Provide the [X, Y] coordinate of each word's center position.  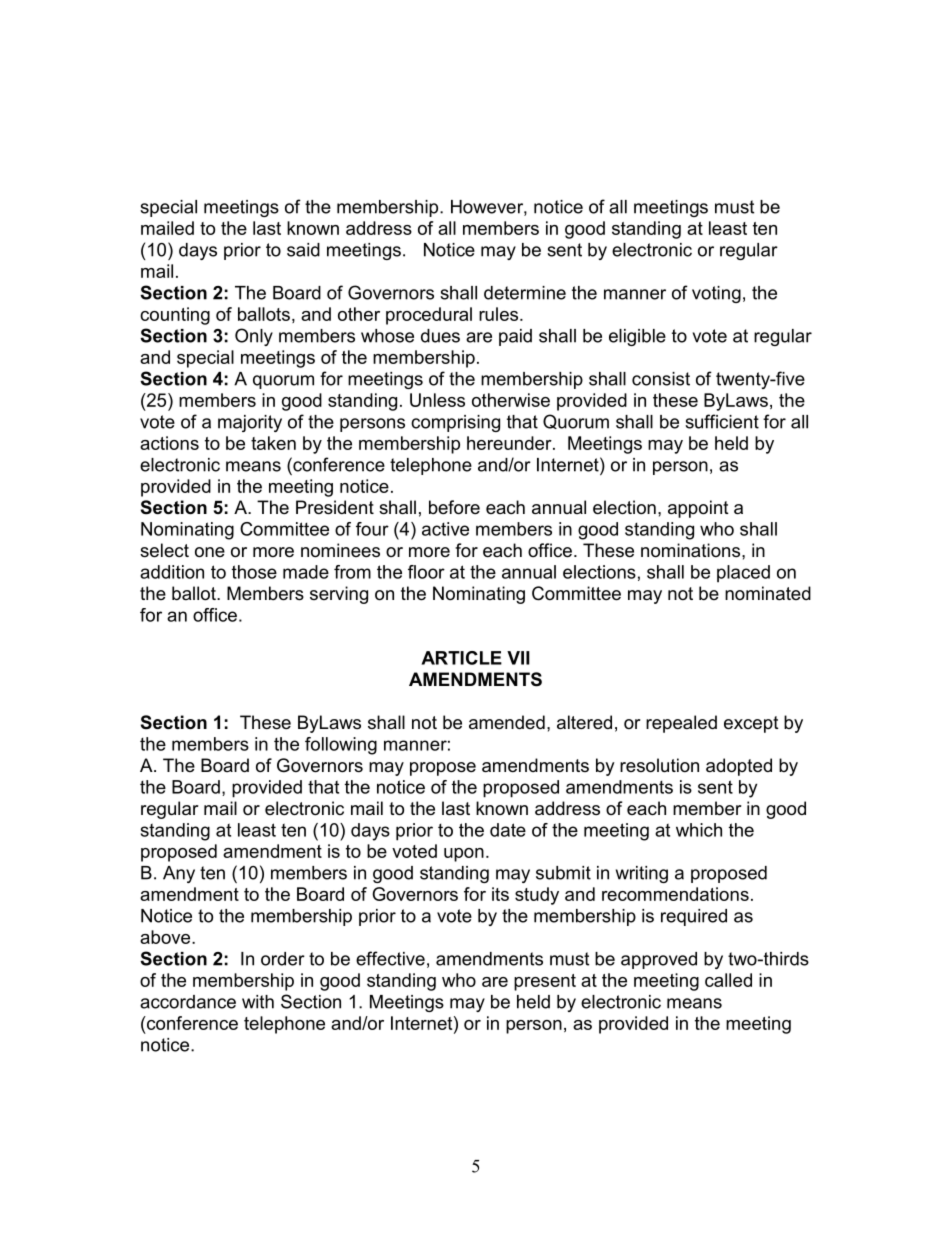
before [454, 507]
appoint [698, 509]
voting [716, 294]
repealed [681, 724]
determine [525, 293]
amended [507, 722]
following [341, 746]
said [303, 250]
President [335, 507]
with [258, 1002]
